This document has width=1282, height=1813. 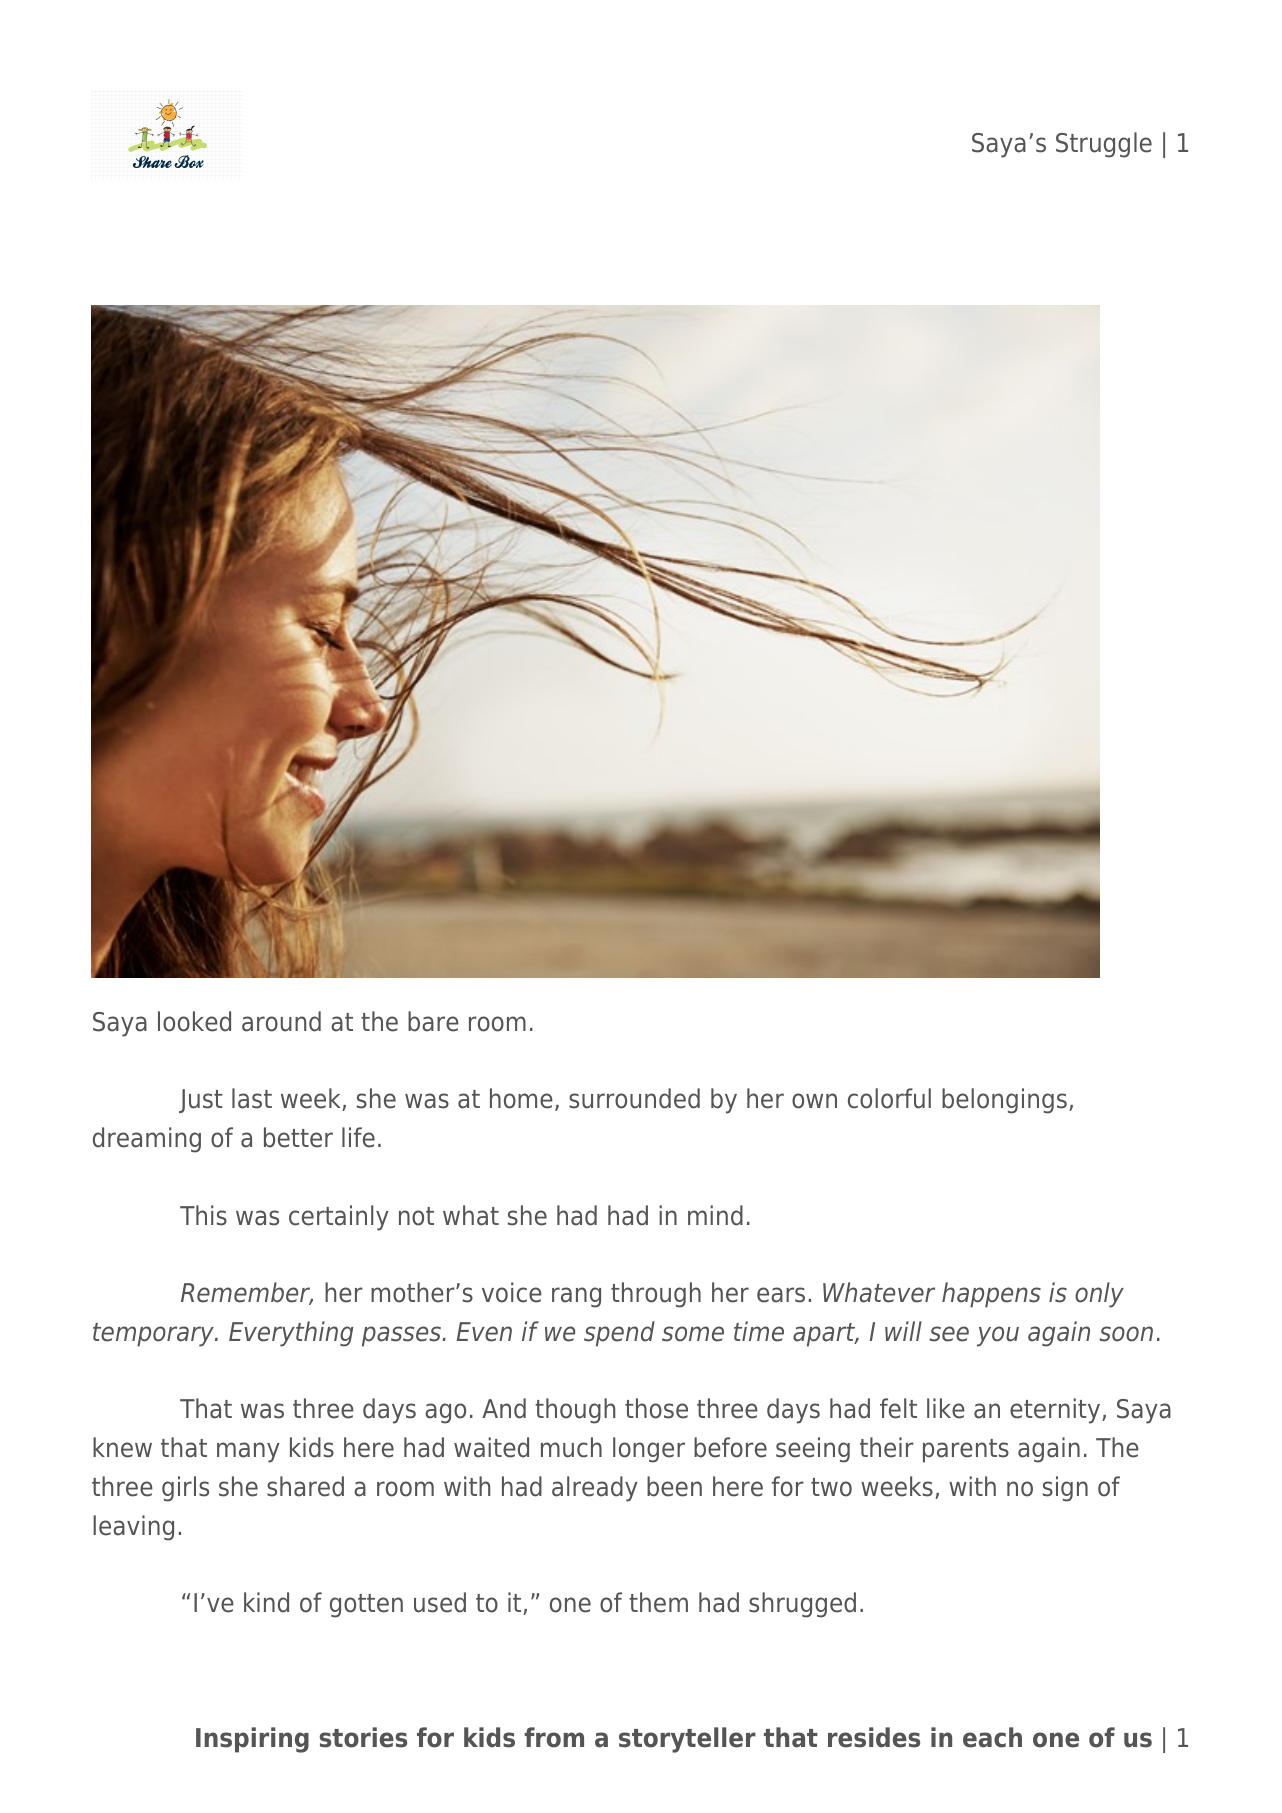 I want to click on Struggle, so click(x=1104, y=145).
